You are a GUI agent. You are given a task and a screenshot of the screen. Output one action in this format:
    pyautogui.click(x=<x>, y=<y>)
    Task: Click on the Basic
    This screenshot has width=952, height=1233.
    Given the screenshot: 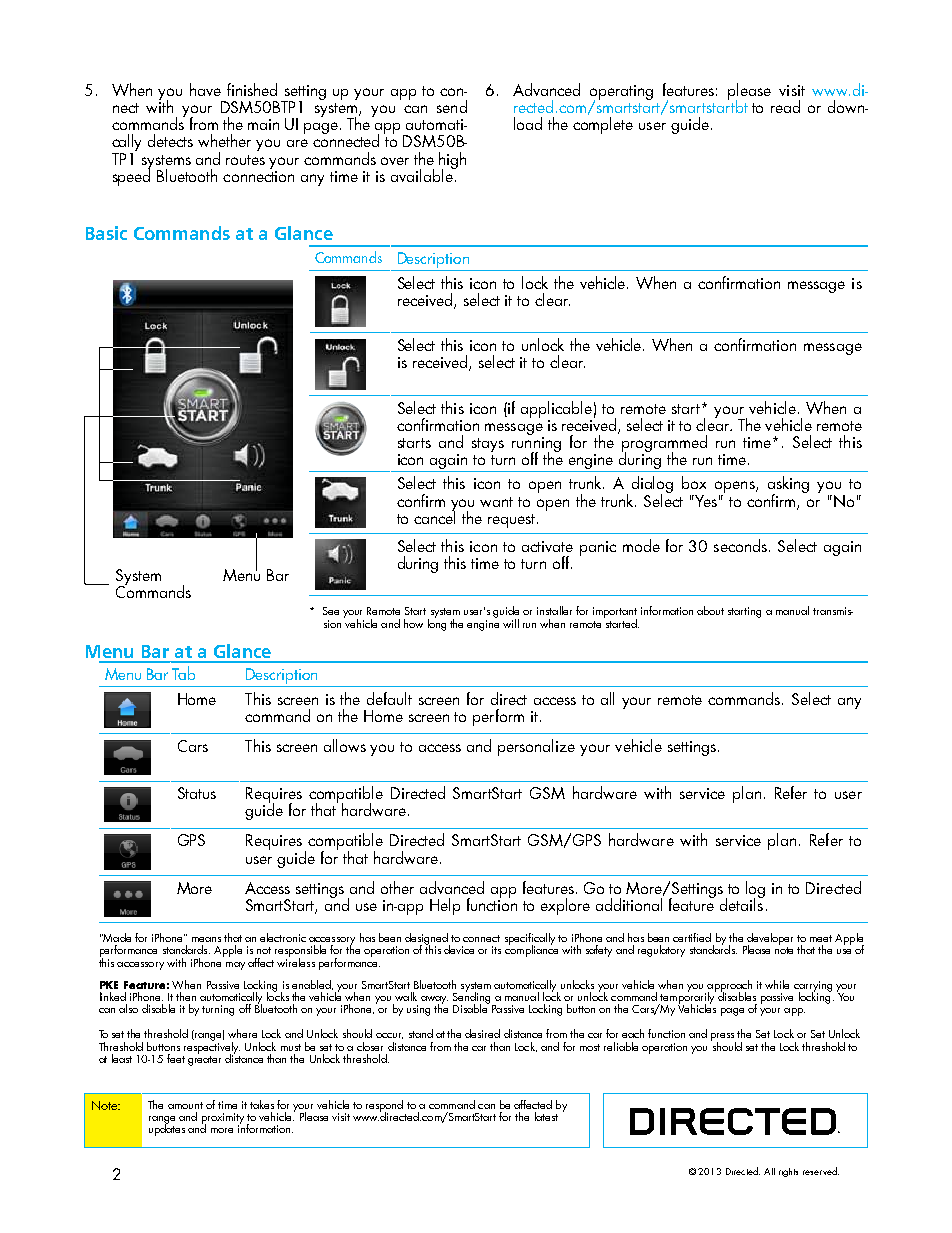 What is the action you would take?
    pyautogui.click(x=106, y=233)
